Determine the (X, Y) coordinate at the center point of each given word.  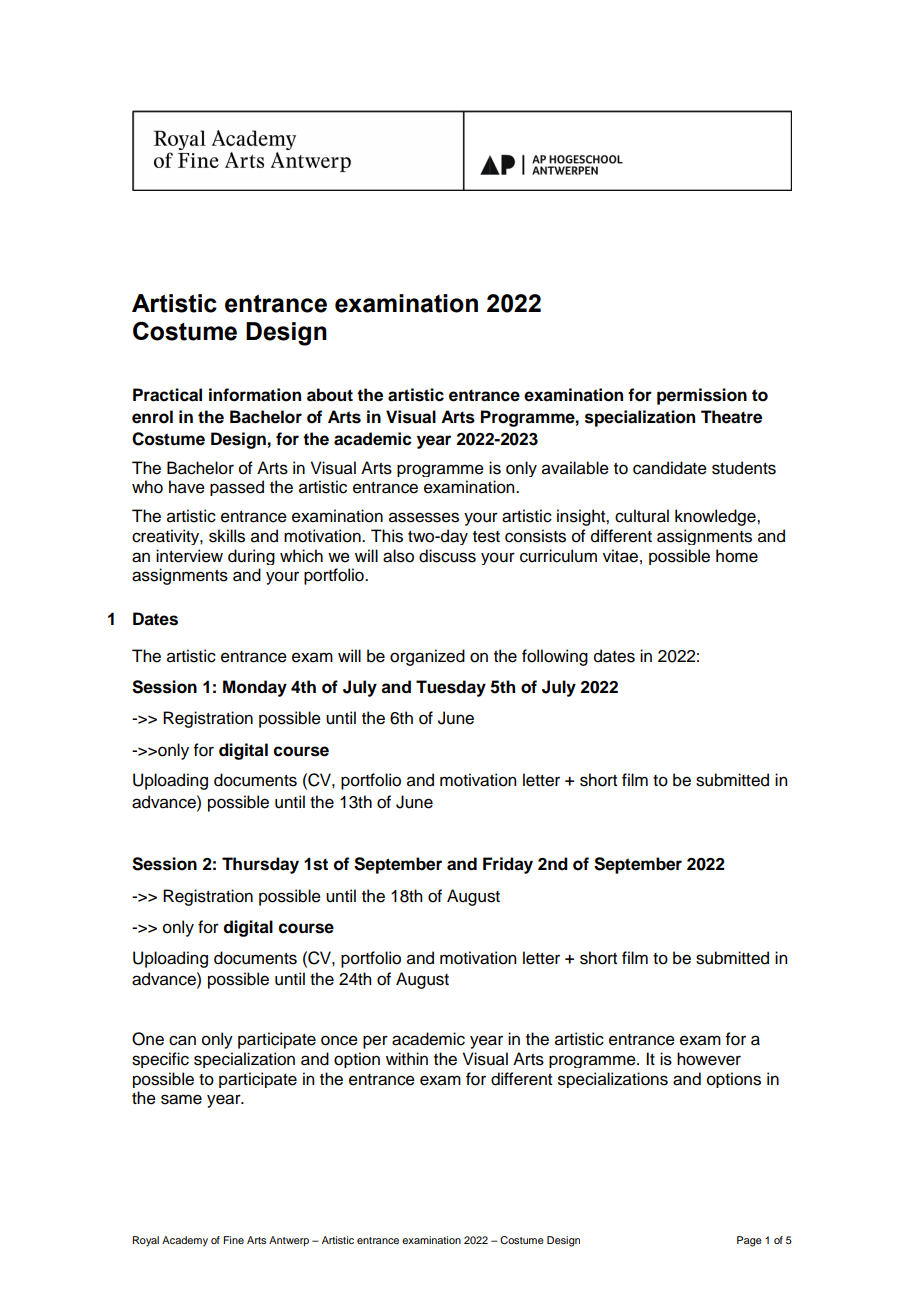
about (330, 395)
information (255, 395)
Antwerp (289, 1241)
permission (702, 396)
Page (749, 1241)
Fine (233, 1240)
